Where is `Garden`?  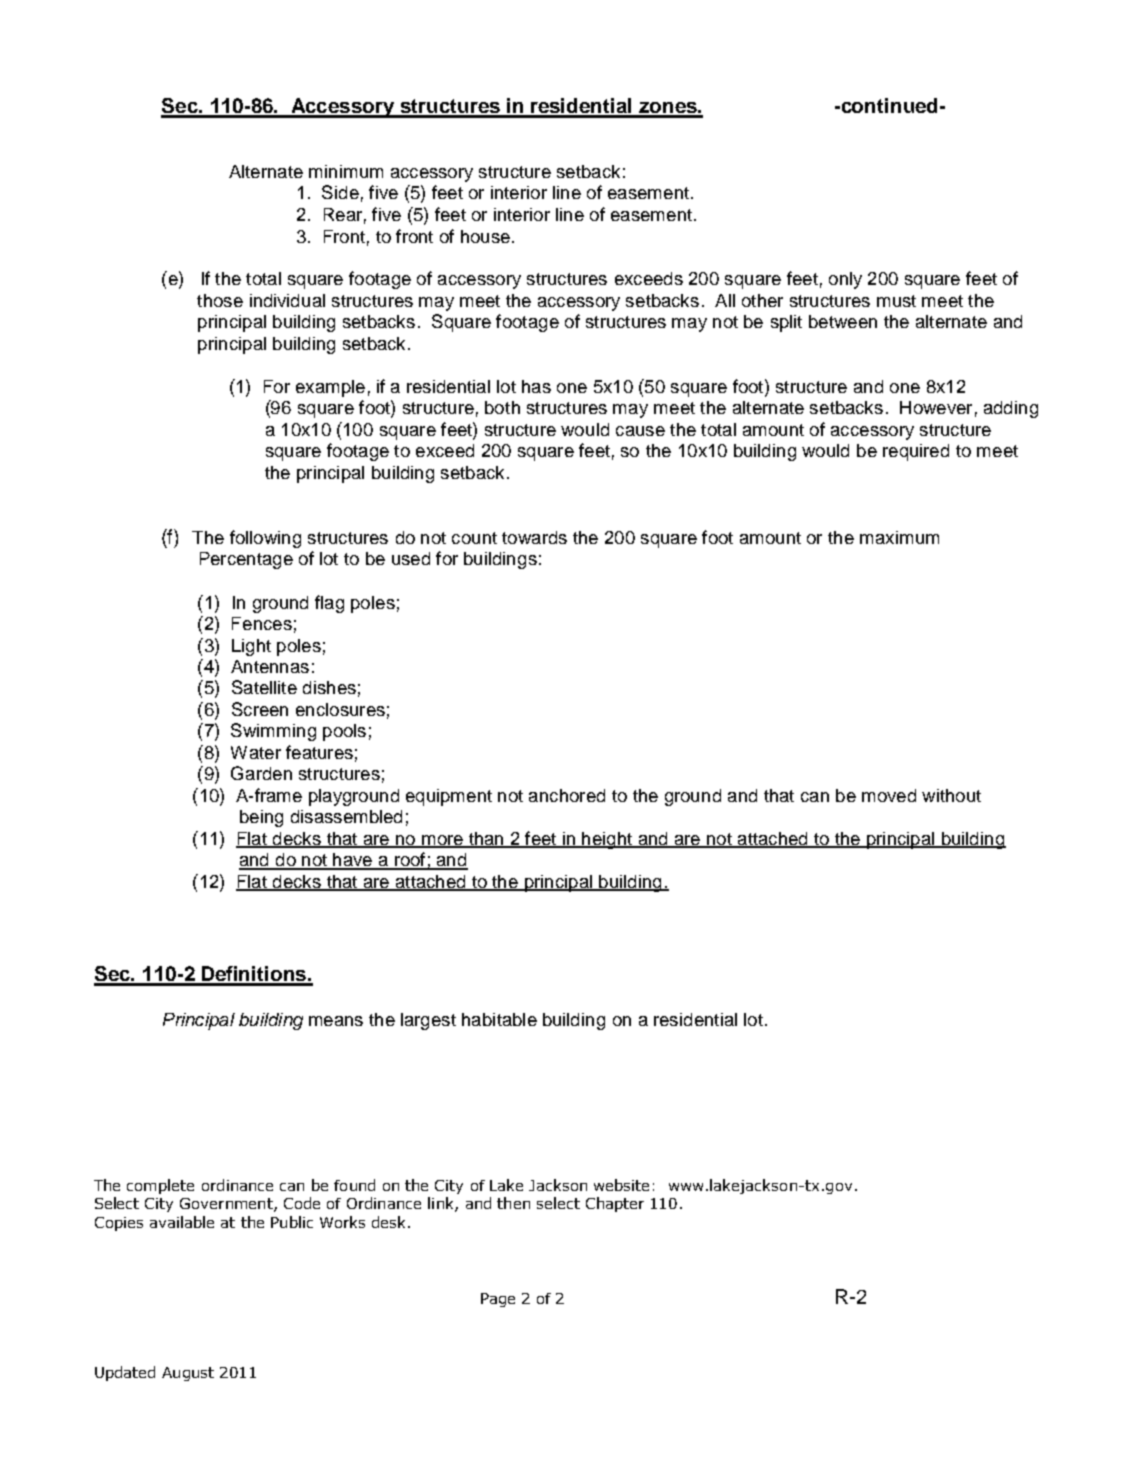
Garden is located at coordinates (261, 773).
